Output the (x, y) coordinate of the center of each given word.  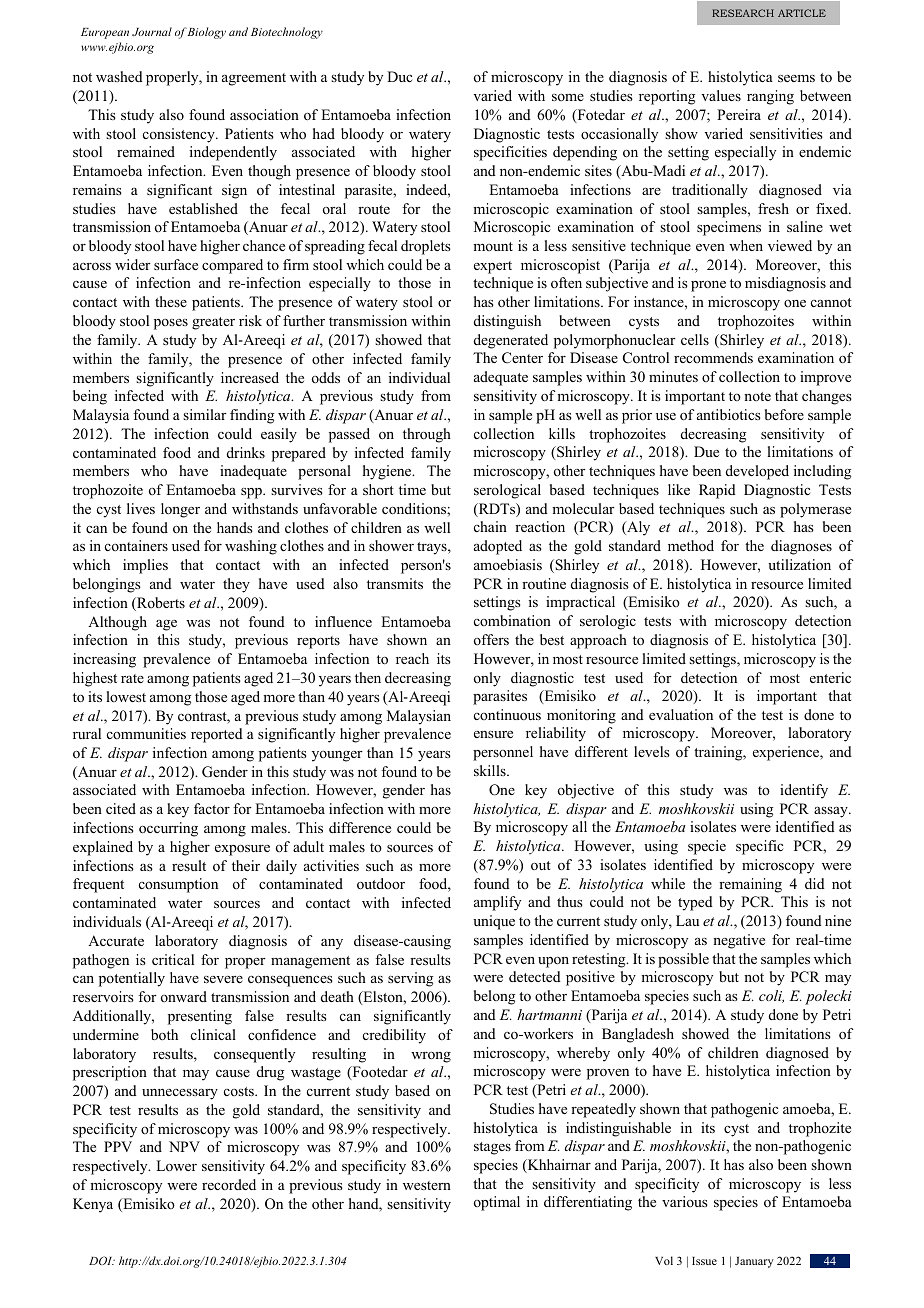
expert (493, 267)
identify (804, 791)
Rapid (717, 491)
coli (771, 996)
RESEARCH (743, 13)
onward (184, 996)
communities (146, 733)
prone (708, 286)
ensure (493, 734)
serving (410, 979)
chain (490, 526)
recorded (229, 1184)
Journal (152, 31)
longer (180, 510)
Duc (400, 76)
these (171, 301)
